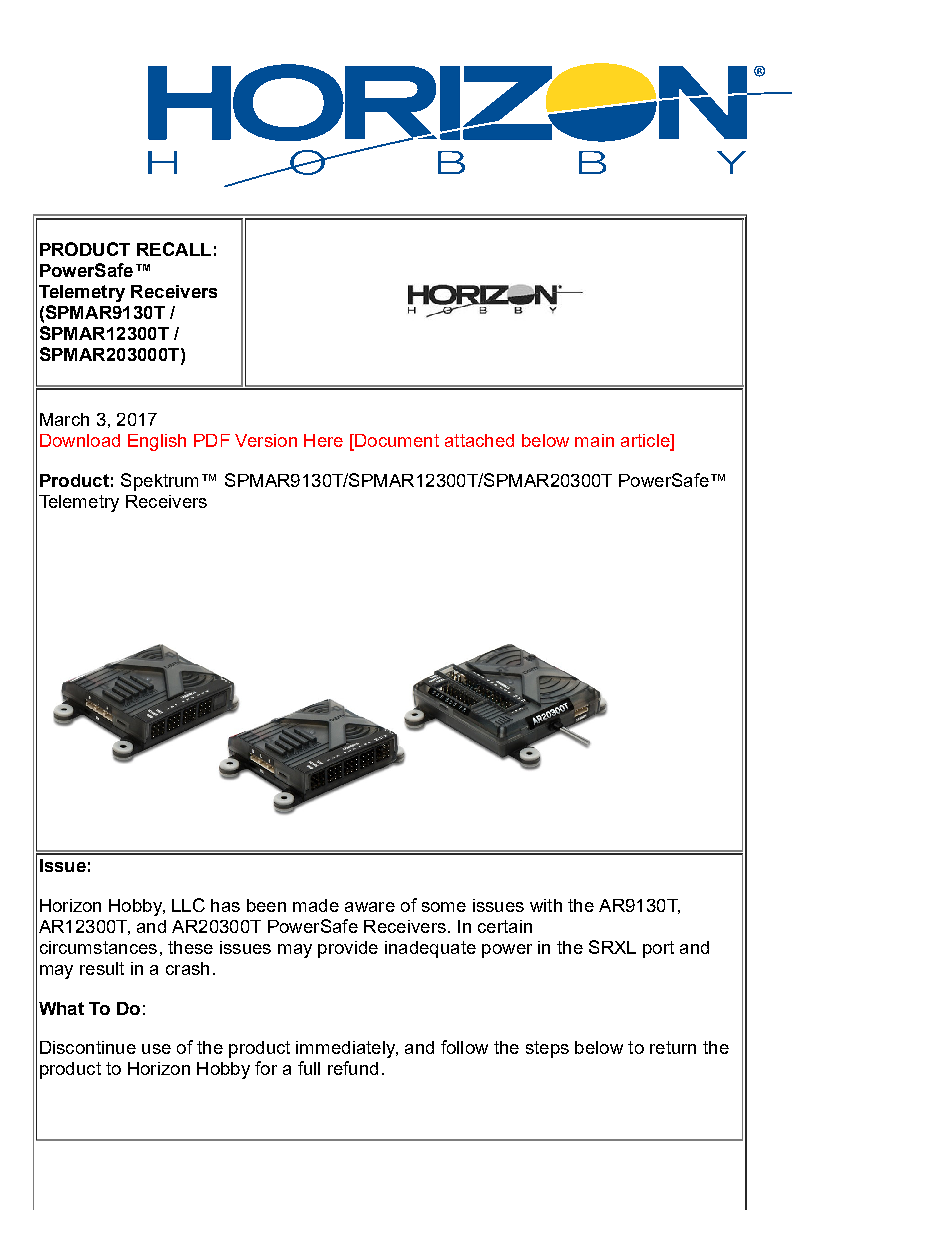 The height and width of the page is (1233, 952). I want to click on Document, so click(396, 442).
